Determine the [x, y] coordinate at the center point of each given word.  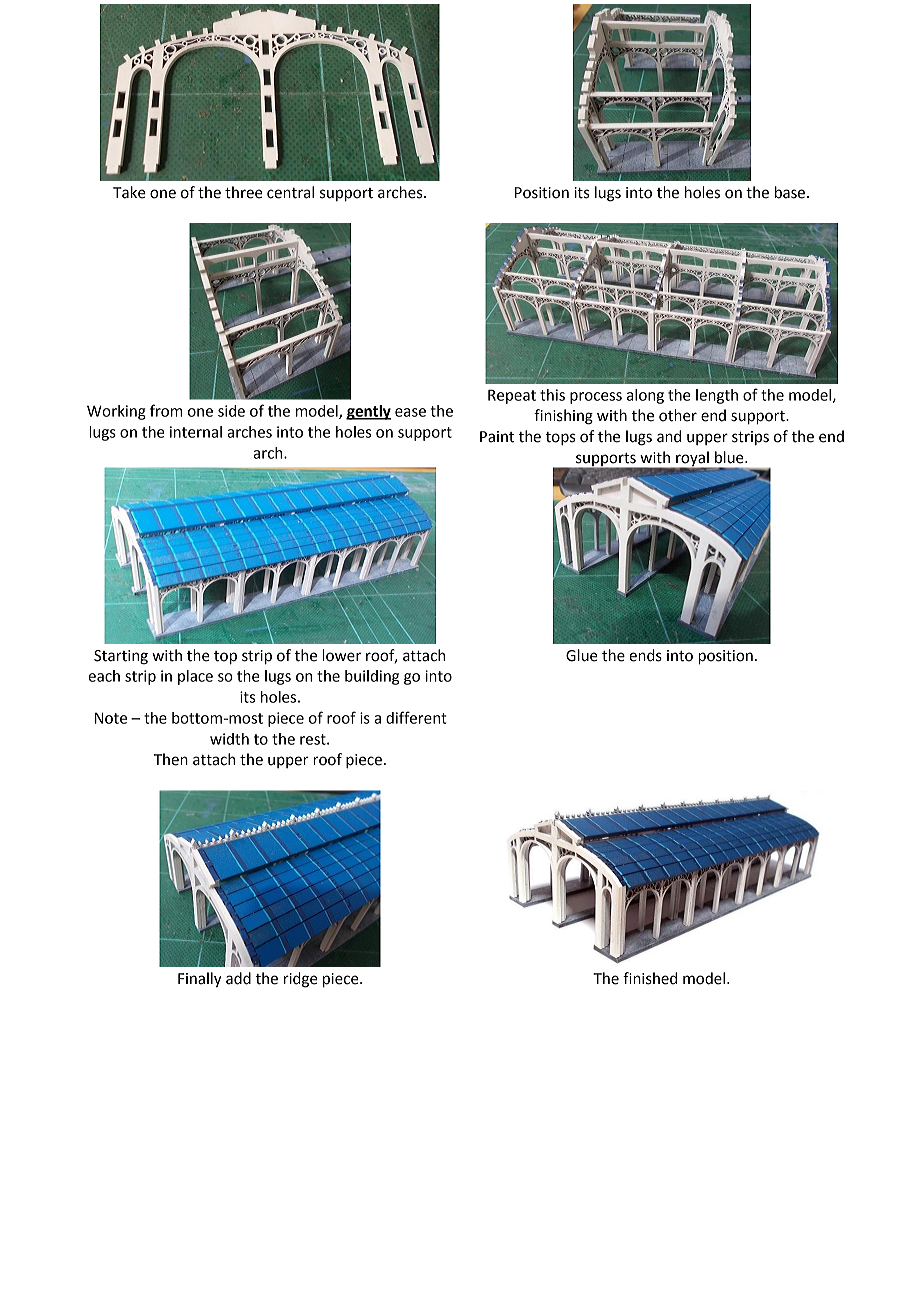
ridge [301, 980]
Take [129, 192]
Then [171, 759]
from [166, 410]
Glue [582, 655]
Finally [200, 980]
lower [341, 655]
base [791, 192]
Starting [121, 657]
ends [645, 655]
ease [410, 412]
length [717, 396]
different [416, 717]
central [290, 192]
